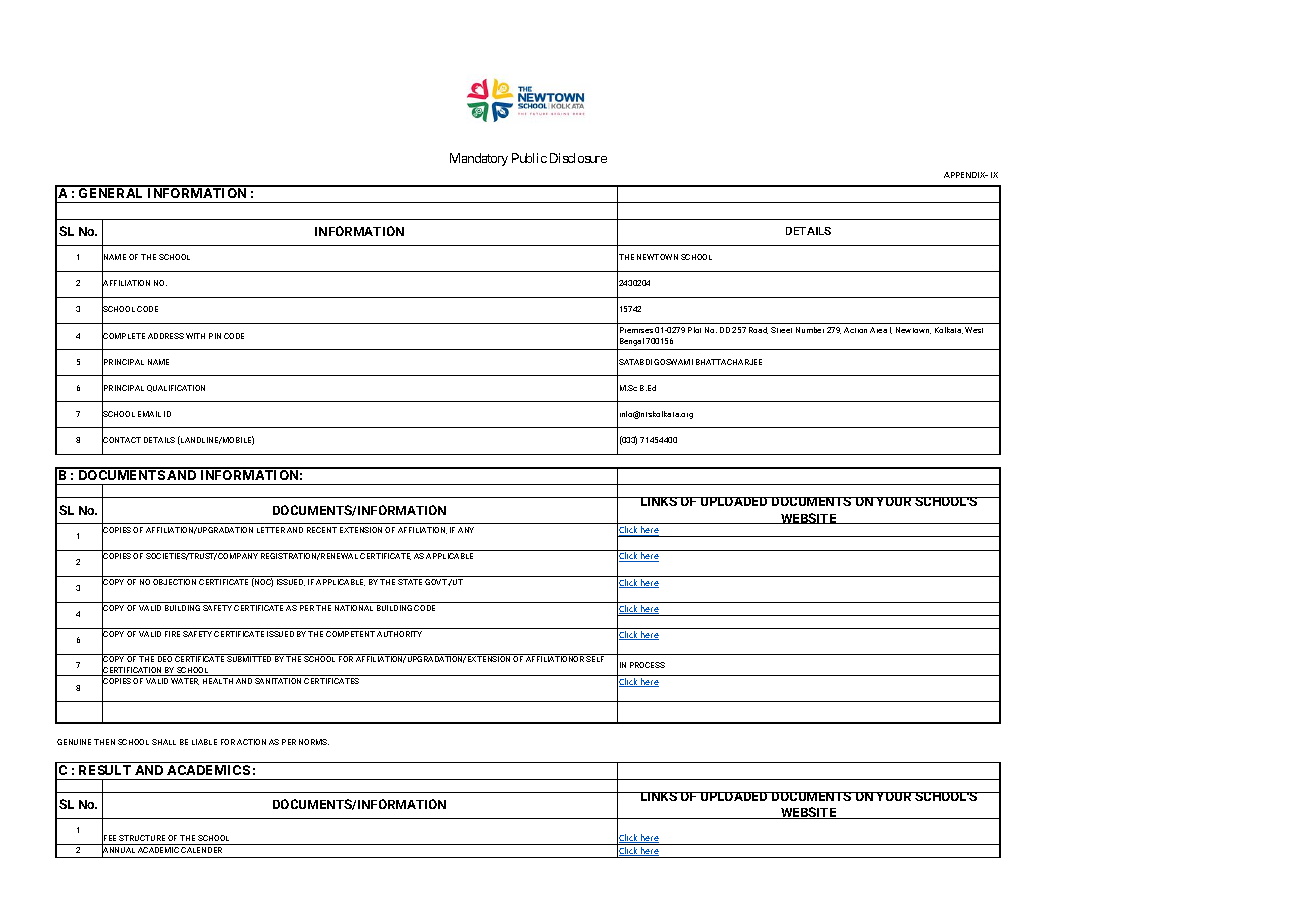  I want to click on Mandatory, so click(479, 159).
